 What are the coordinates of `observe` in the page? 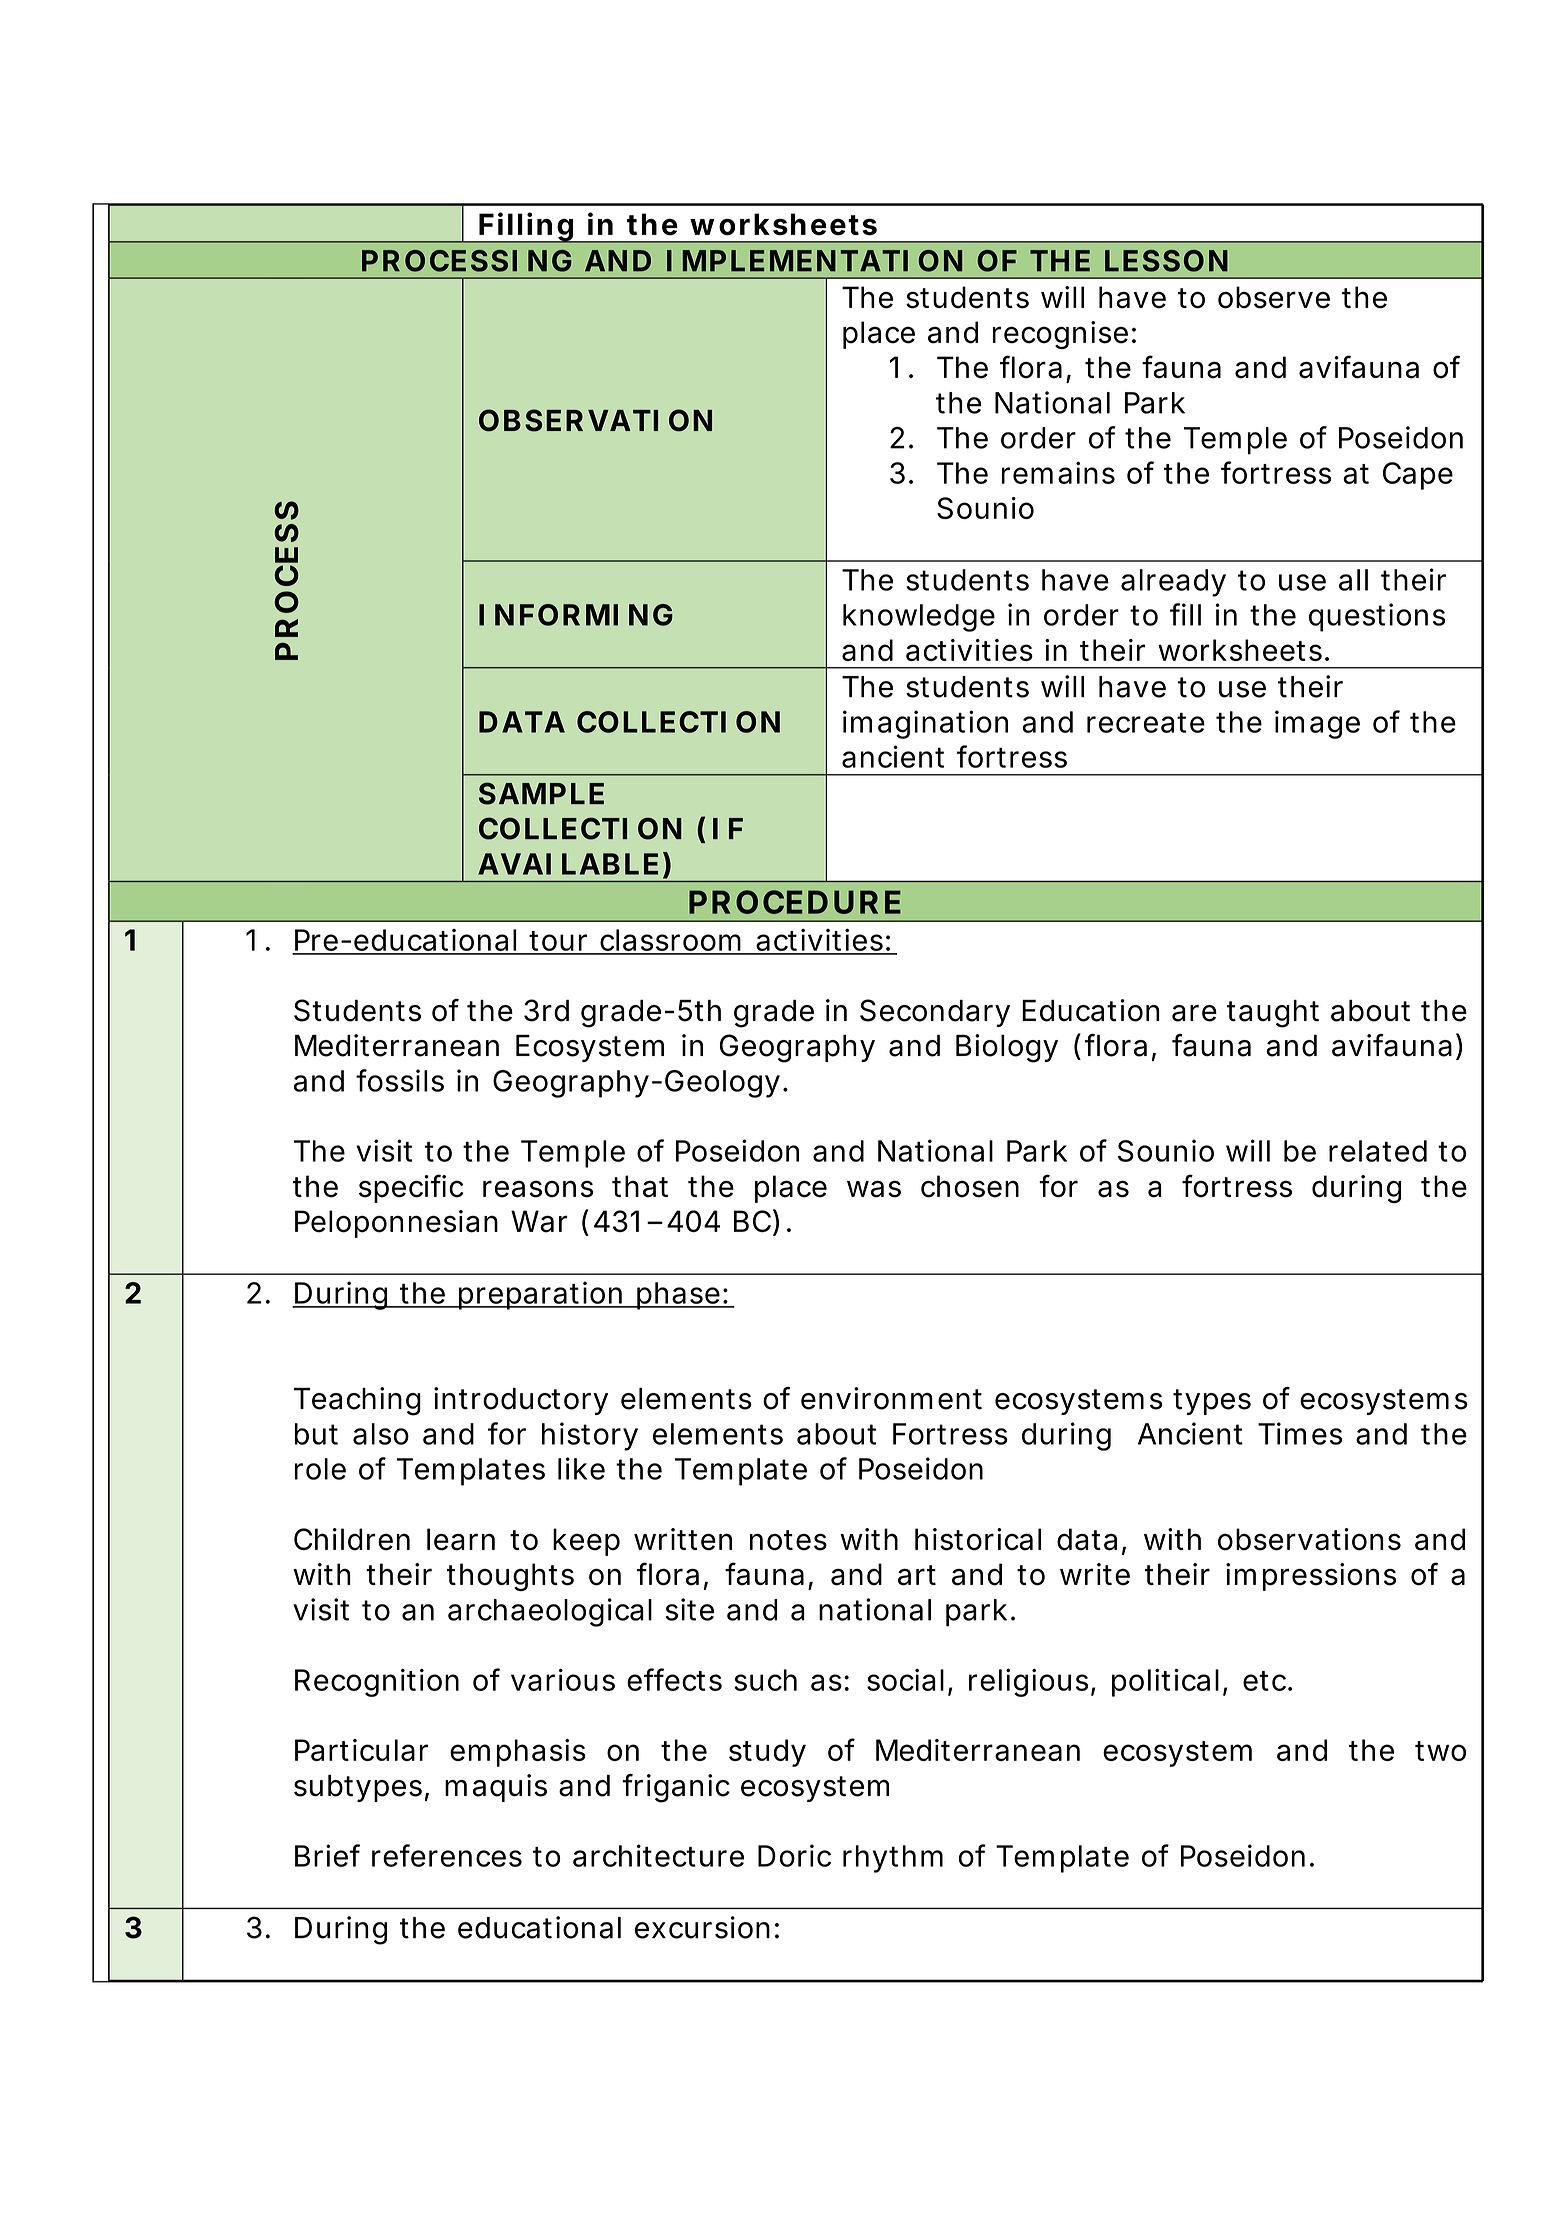 It's located at (1274, 297).
